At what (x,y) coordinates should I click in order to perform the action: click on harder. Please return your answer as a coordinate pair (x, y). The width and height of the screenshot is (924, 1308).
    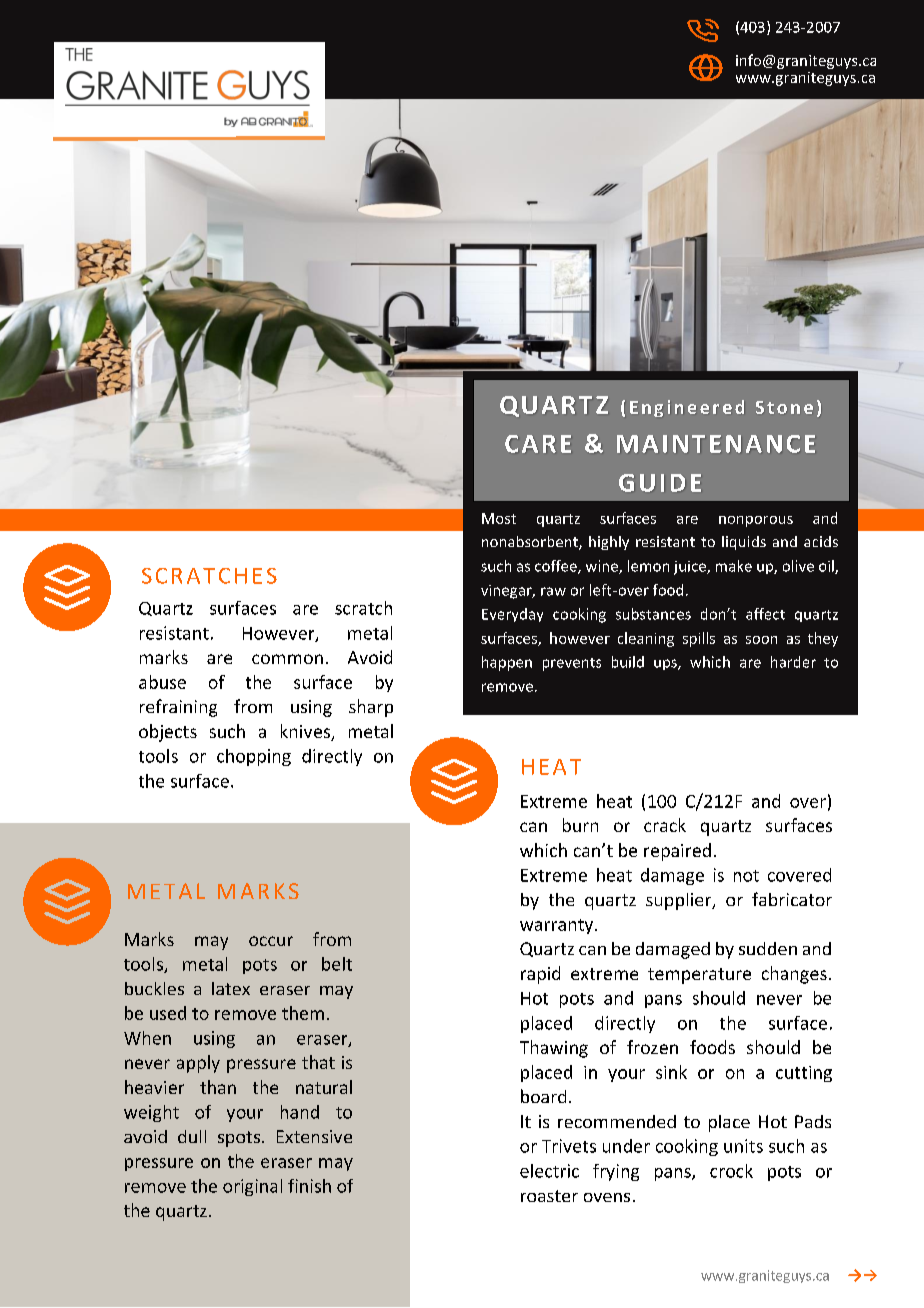
    Looking at the image, I should click on (793, 662).
